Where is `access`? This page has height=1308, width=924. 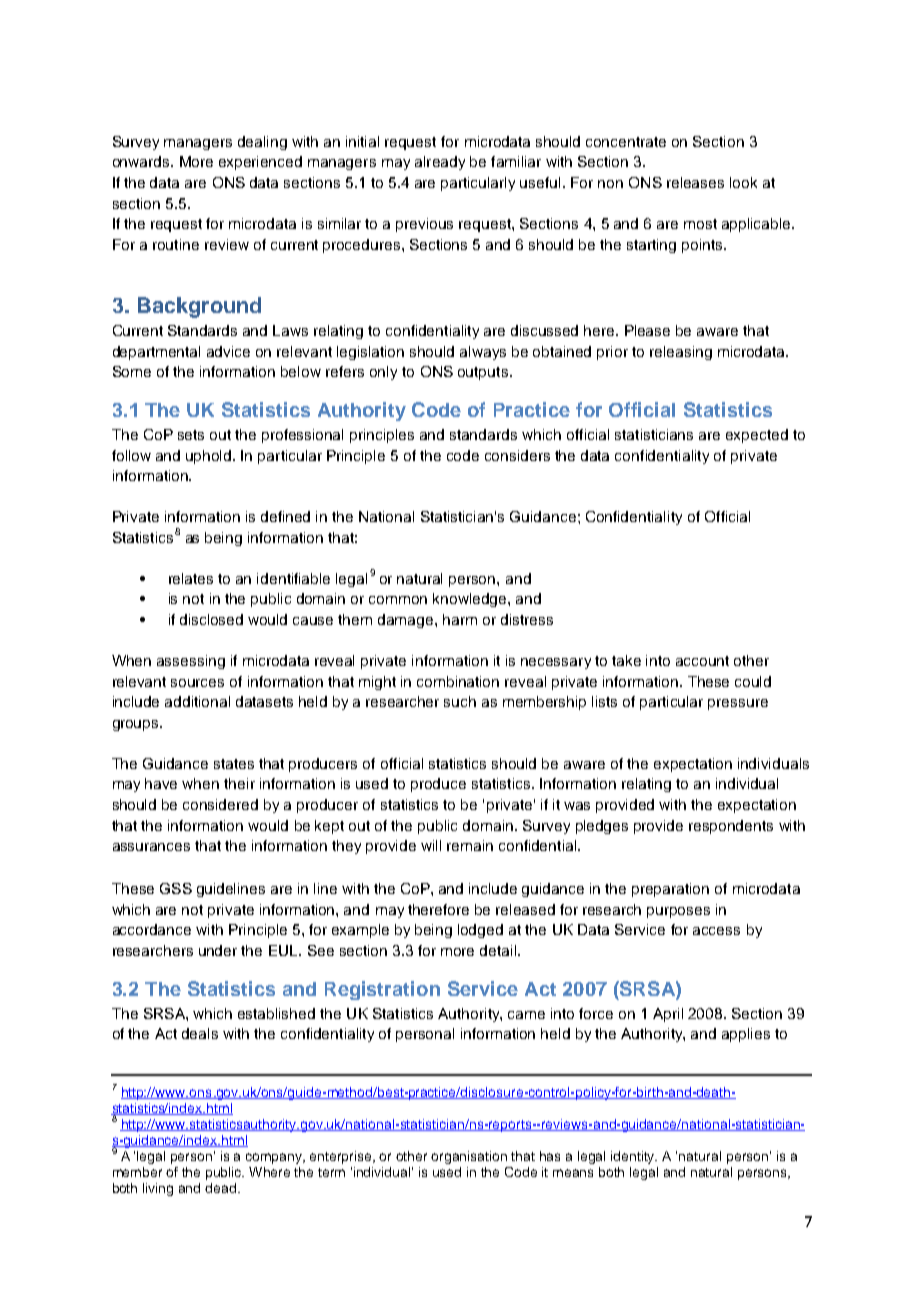 access is located at coordinates (716, 931).
